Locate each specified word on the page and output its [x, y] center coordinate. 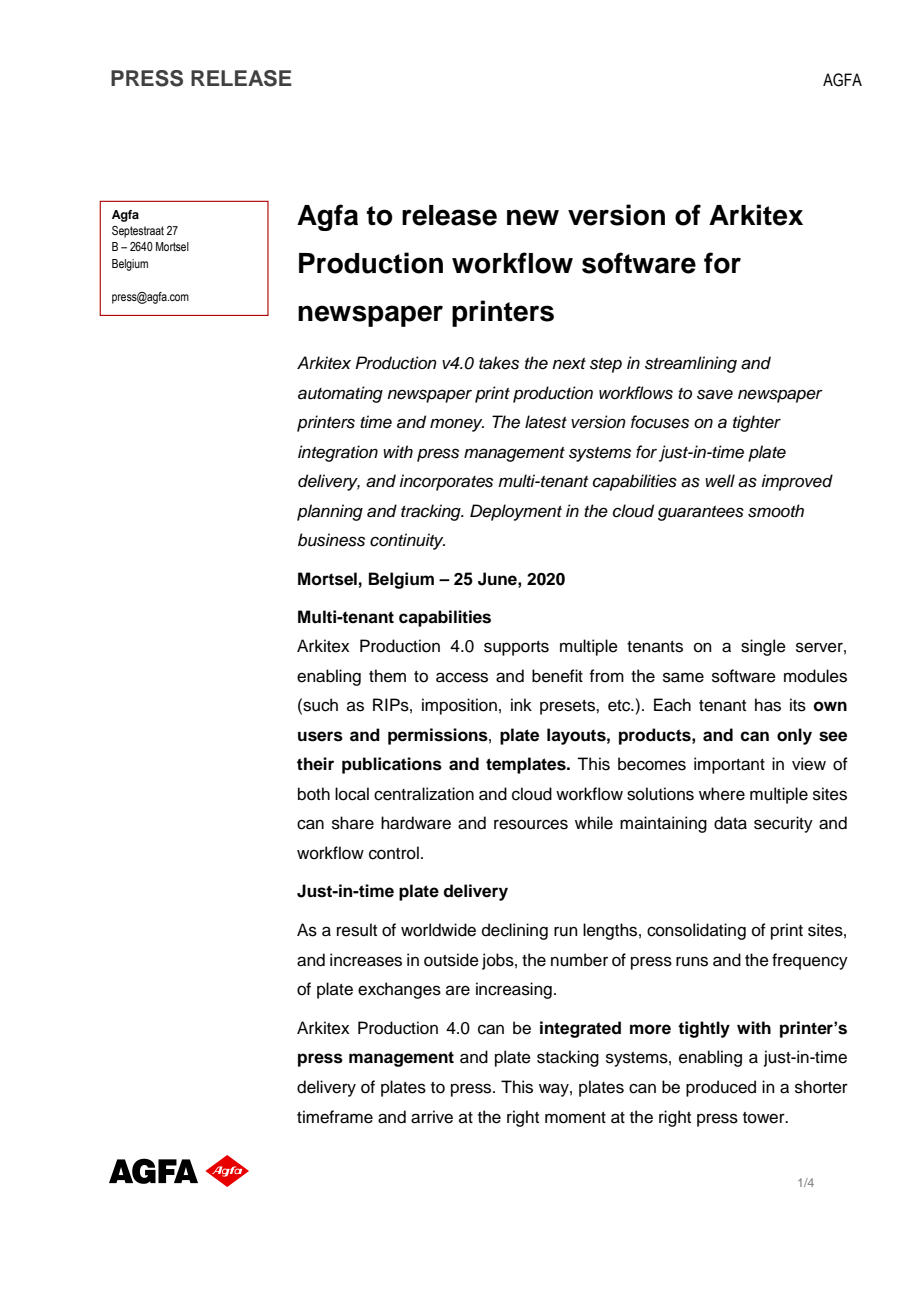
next [569, 364]
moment [575, 1118]
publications [392, 765]
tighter [757, 423]
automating [340, 394]
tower [765, 1118]
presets [568, 707]
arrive [432, 1117]
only [794, 736]
